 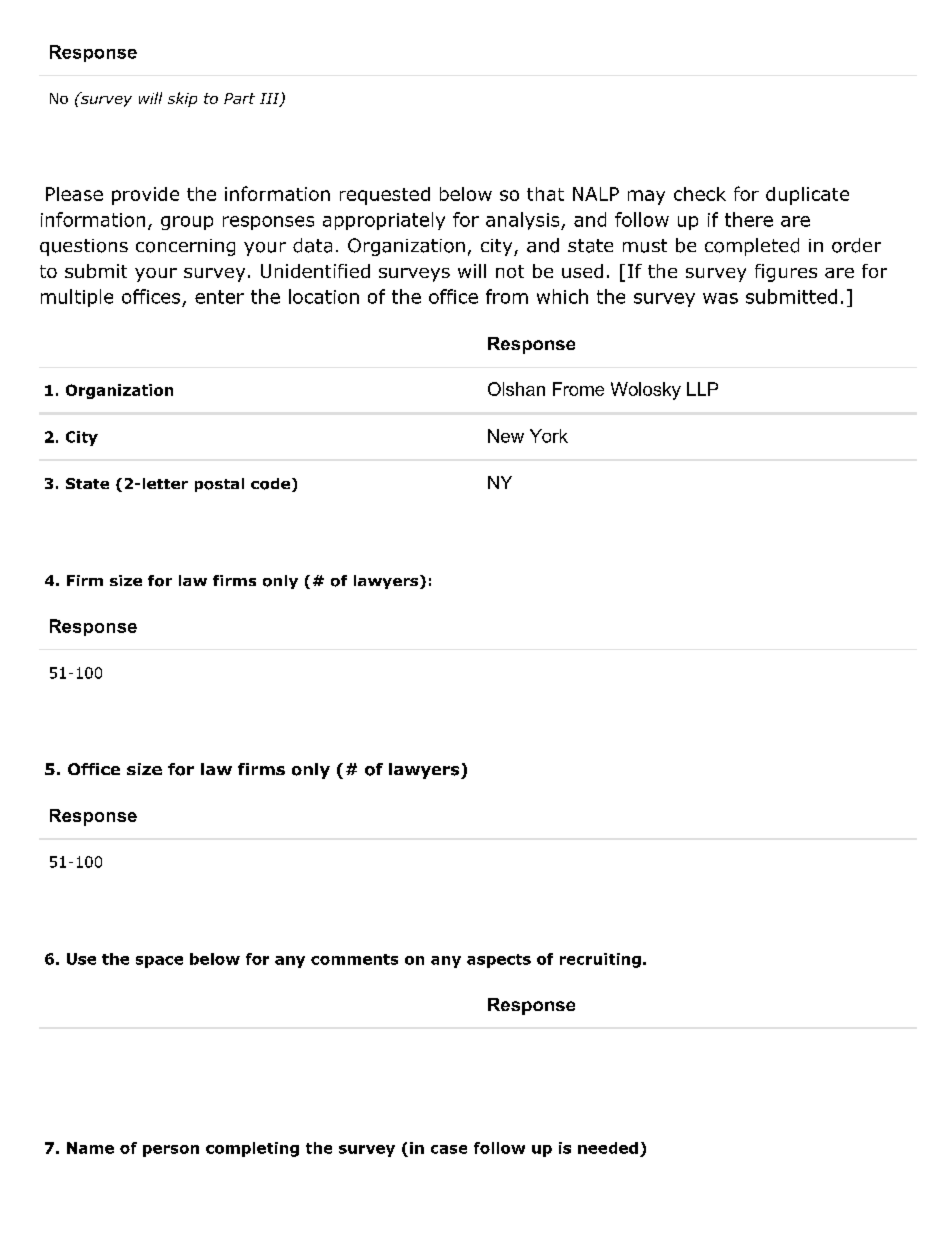 I want to click on New, so click(x=506, y=436).
